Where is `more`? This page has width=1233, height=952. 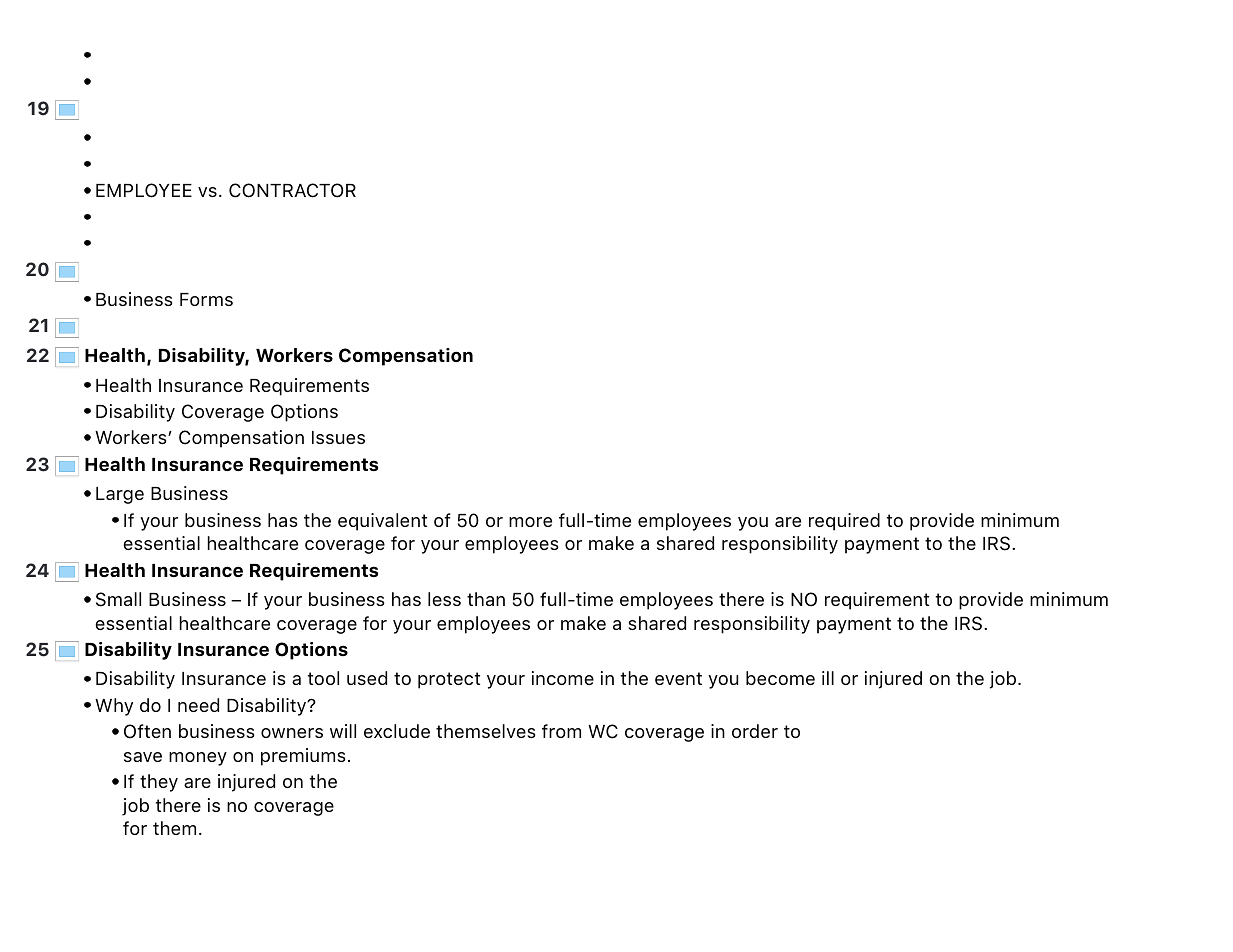 more is located at coordinates (530, 522).
